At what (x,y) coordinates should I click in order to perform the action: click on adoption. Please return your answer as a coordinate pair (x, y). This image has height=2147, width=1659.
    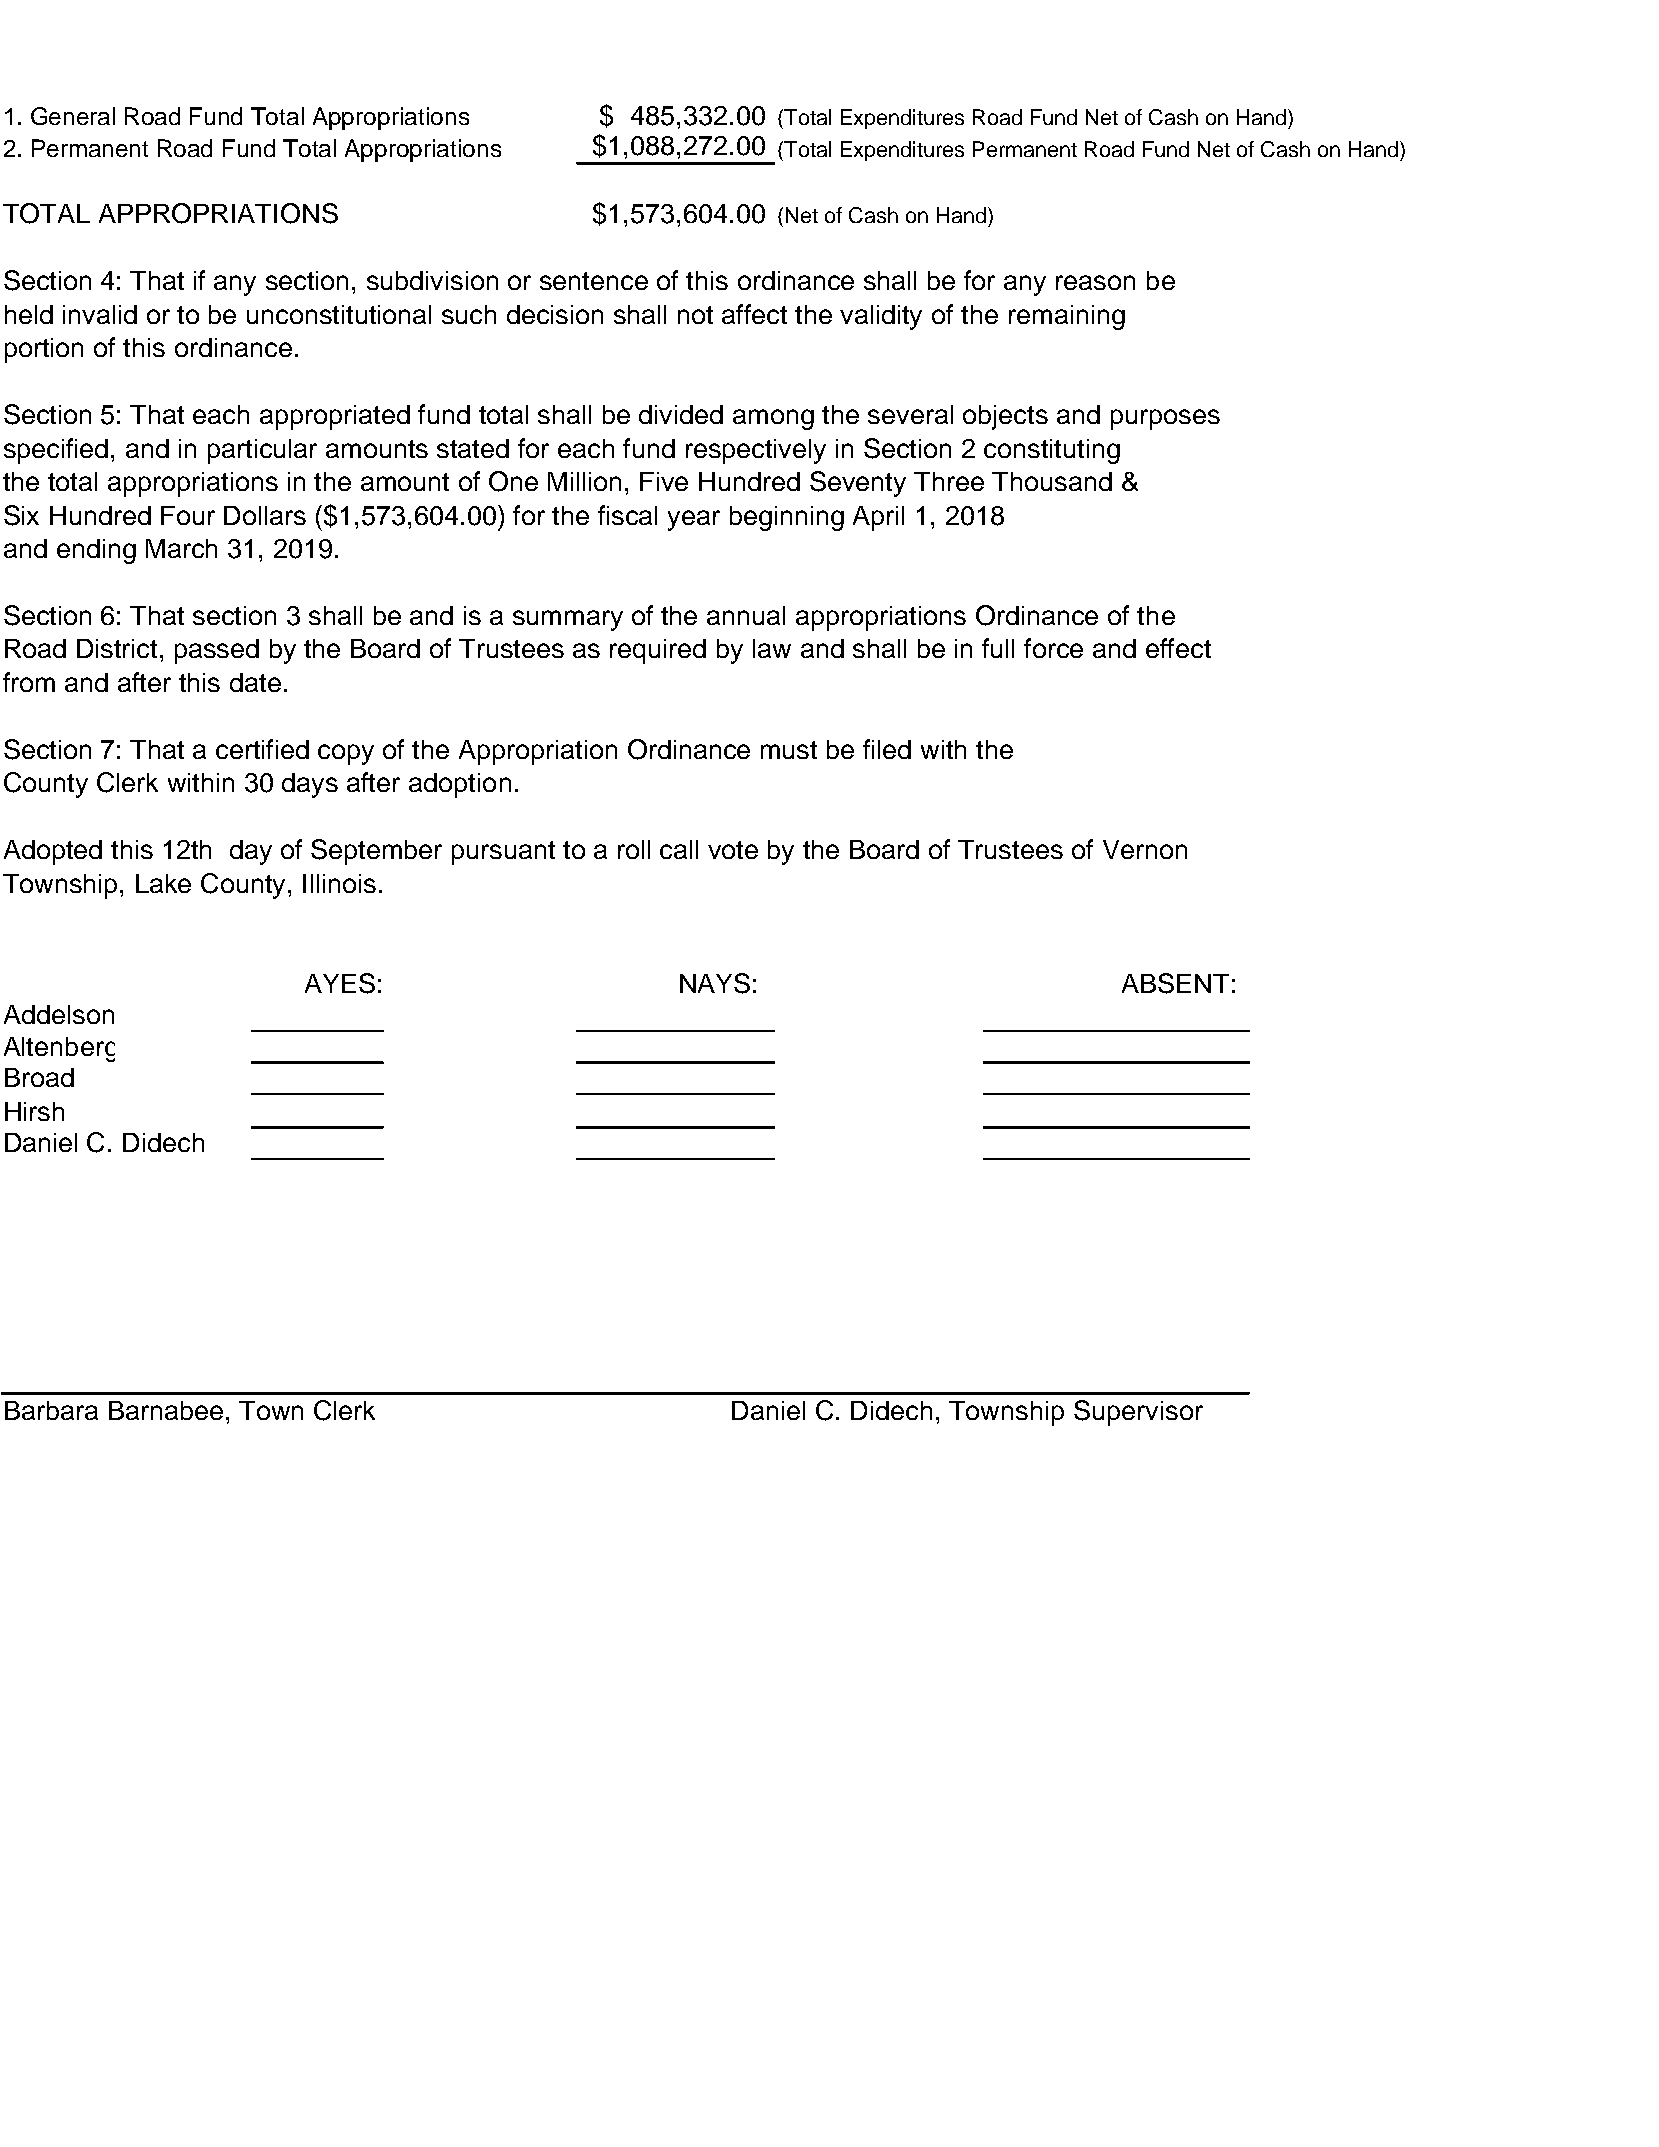
    Looking at the image, I should click on (460, 785).
